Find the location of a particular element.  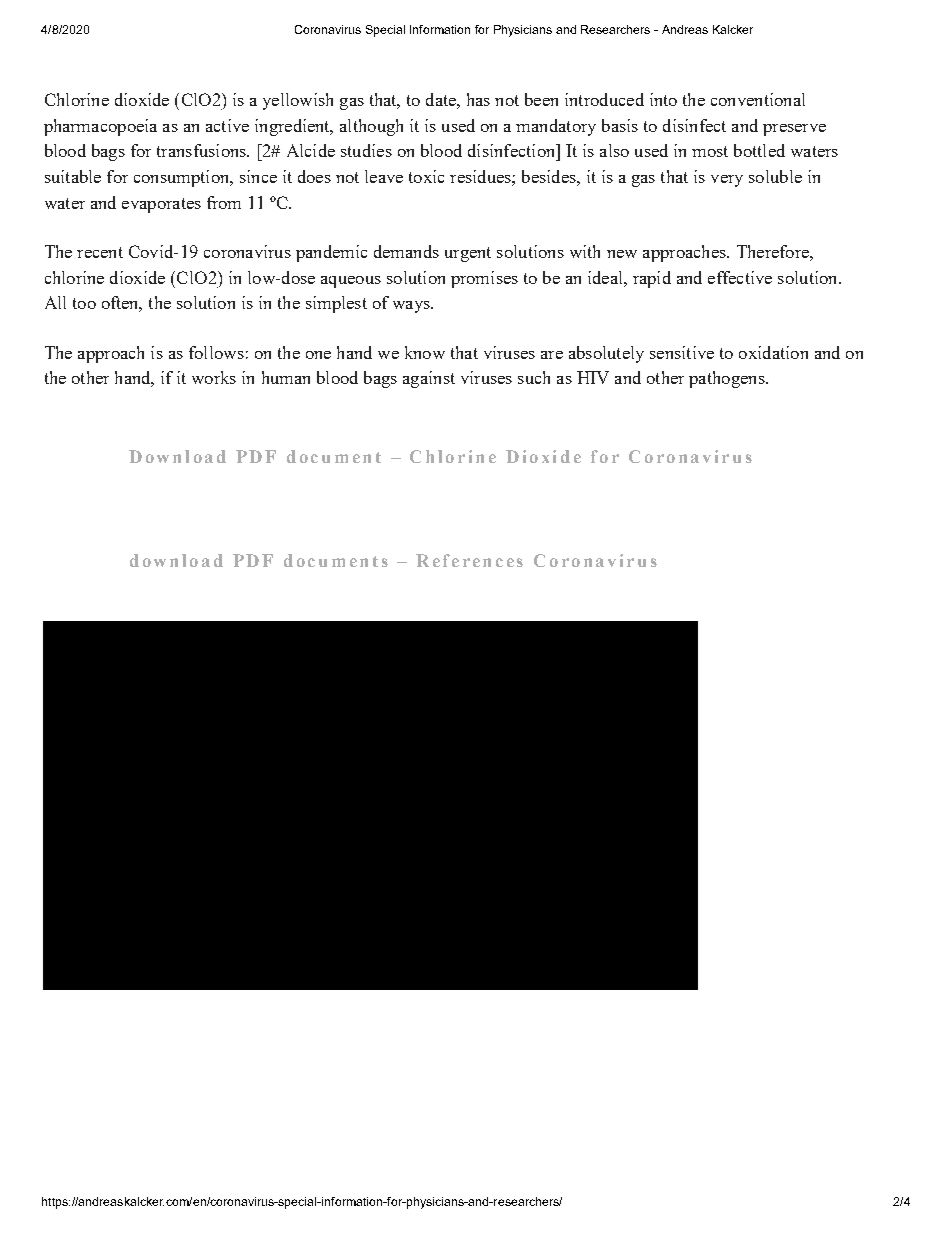

toxic is located at coordinates (426, 176).
